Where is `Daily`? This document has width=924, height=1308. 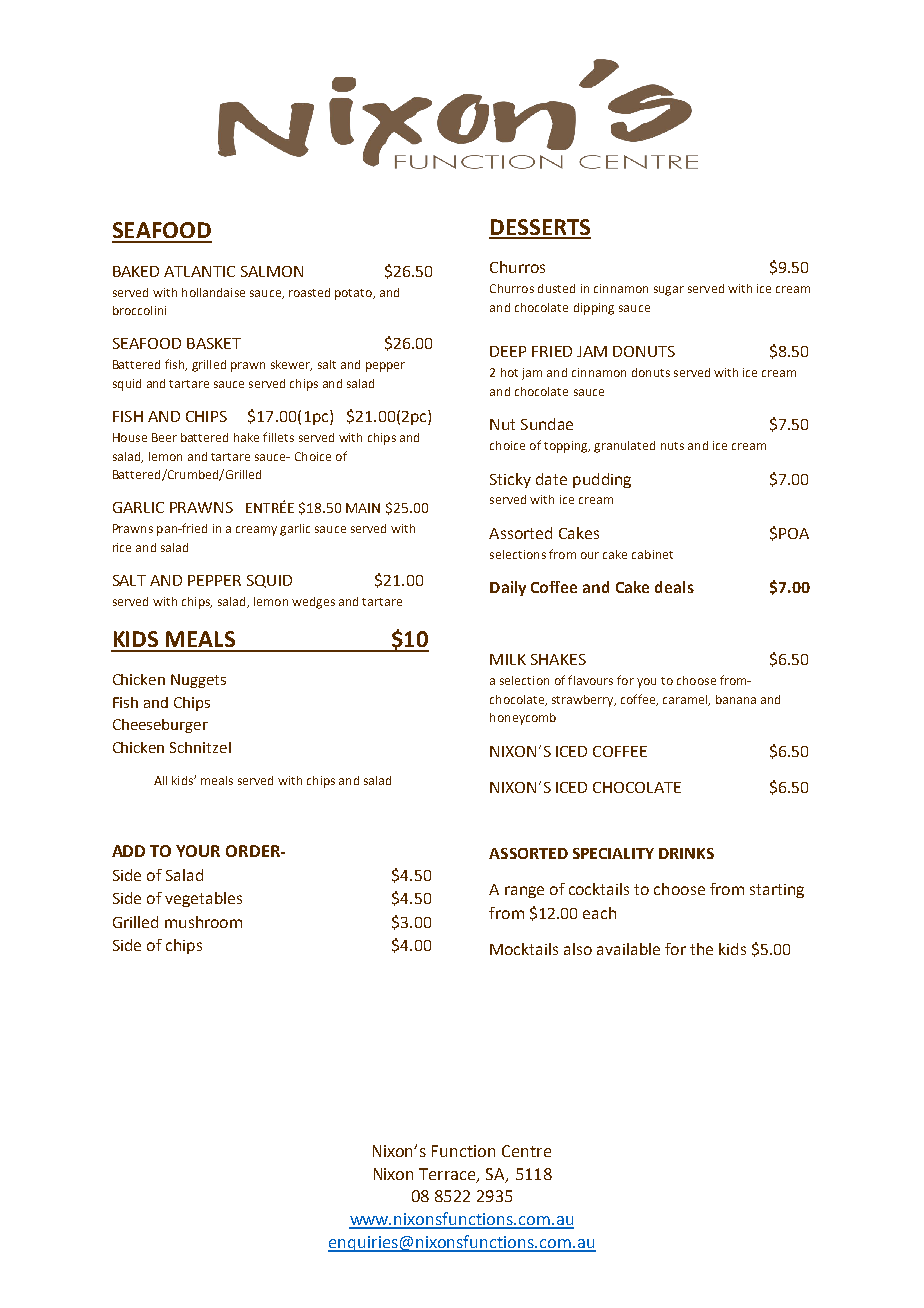
Daily is located at coordinates (508, 588).
